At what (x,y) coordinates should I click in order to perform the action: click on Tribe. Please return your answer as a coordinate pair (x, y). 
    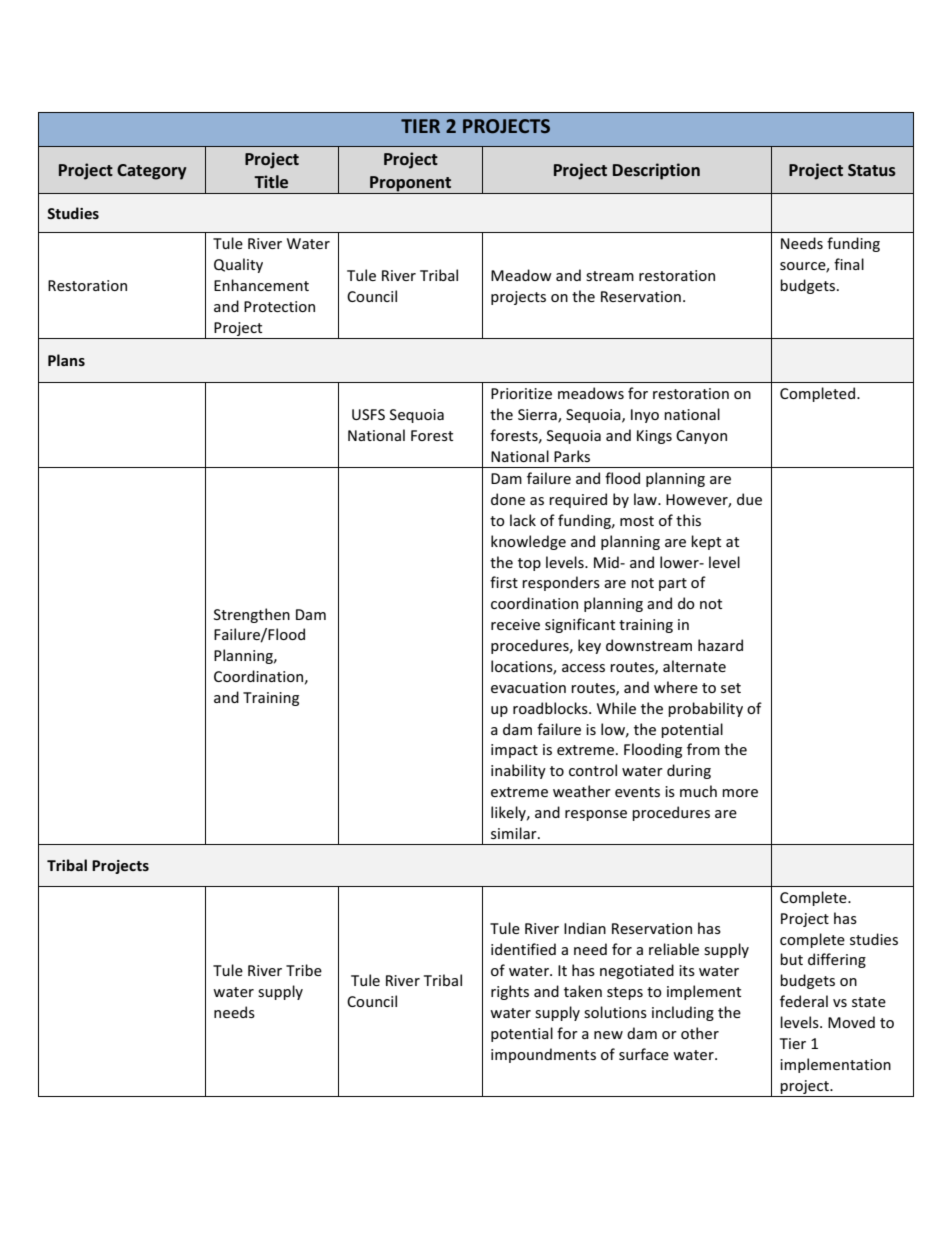
    Looking at the image, I should click on (304, 970).
